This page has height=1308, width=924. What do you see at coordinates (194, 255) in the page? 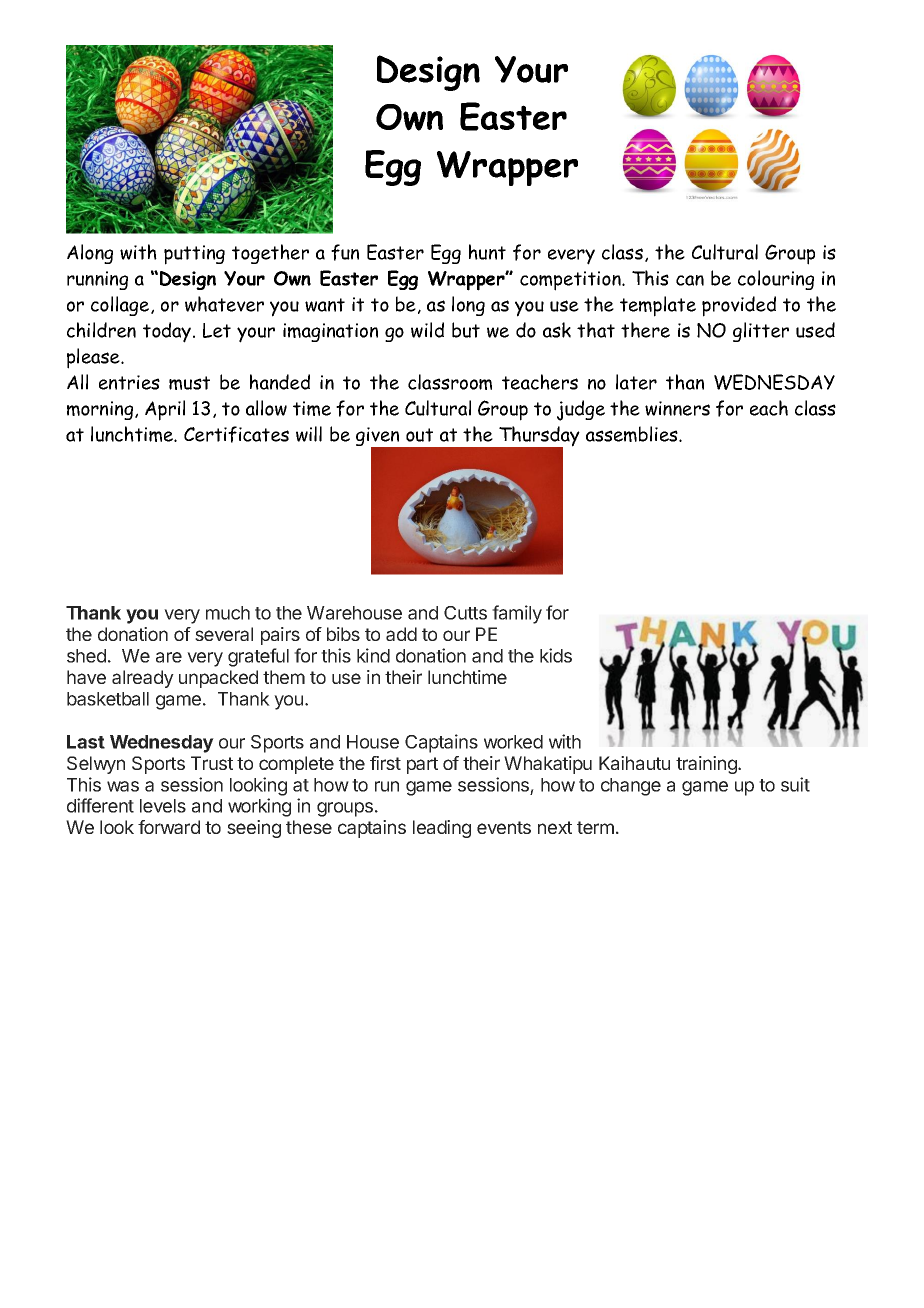
I see `putting` at bounding box center [194, 255].
